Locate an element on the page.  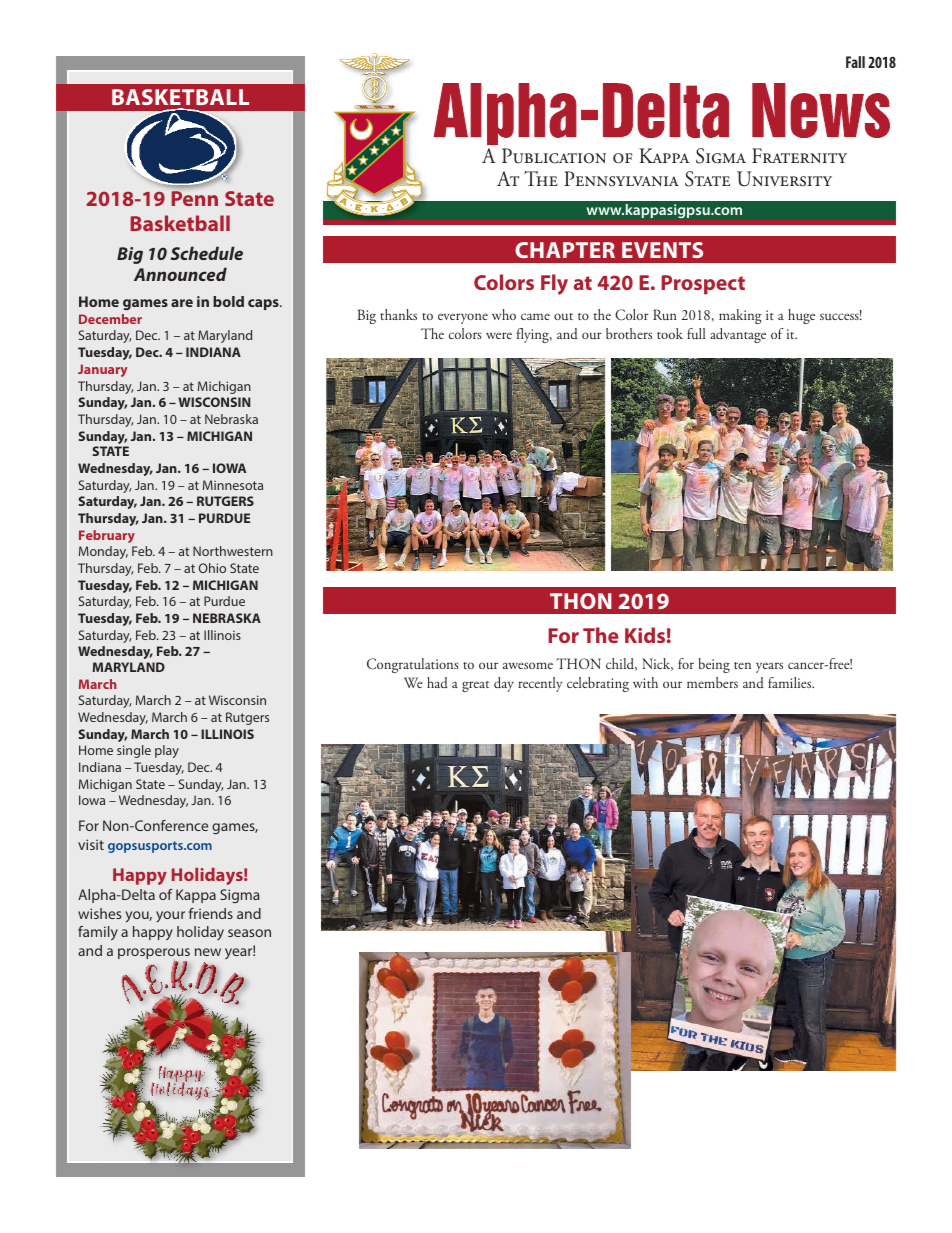
ten is located at coordinates (742, 665).
